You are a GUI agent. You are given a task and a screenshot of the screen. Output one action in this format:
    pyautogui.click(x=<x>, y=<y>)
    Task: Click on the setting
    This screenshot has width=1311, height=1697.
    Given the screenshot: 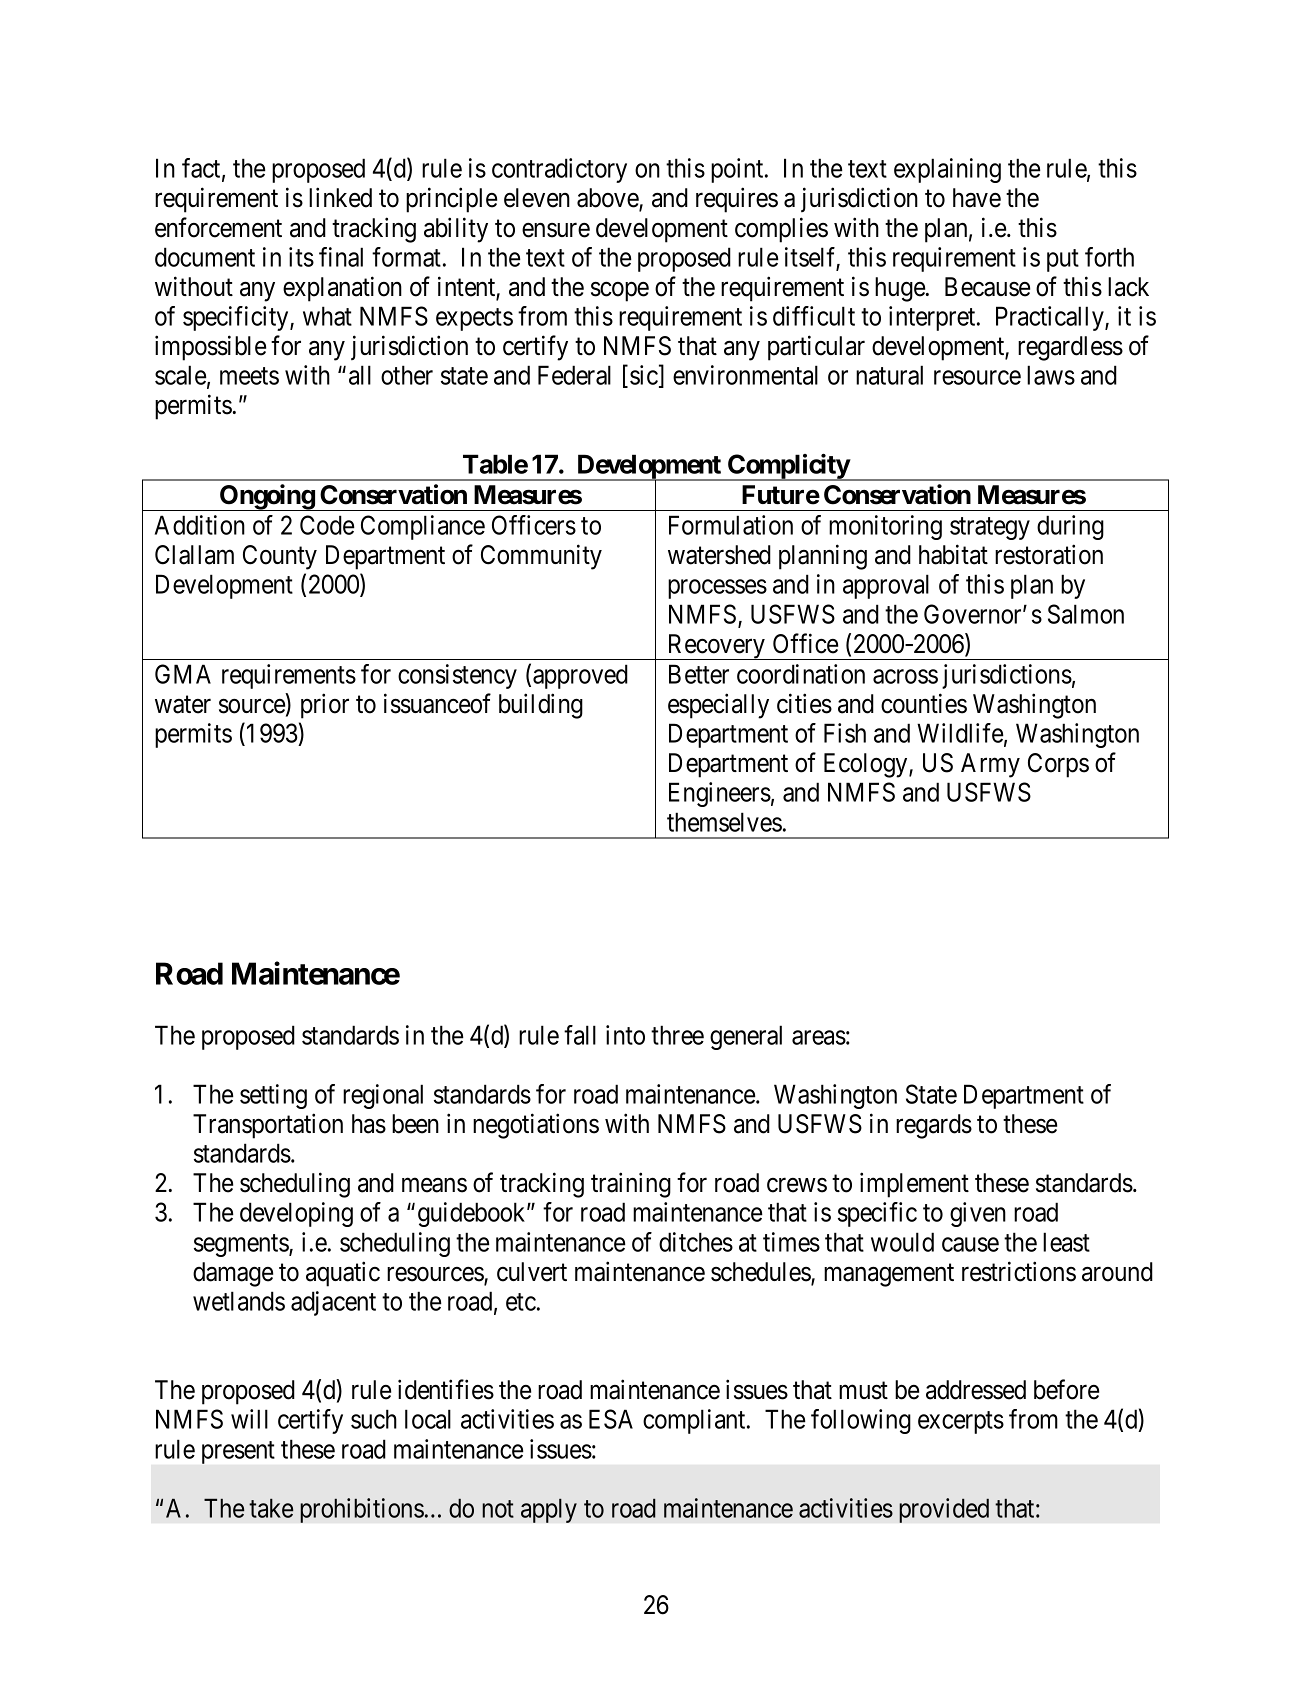 What is the action you would take?
    pyautogui.click(x=273, y=1096)
